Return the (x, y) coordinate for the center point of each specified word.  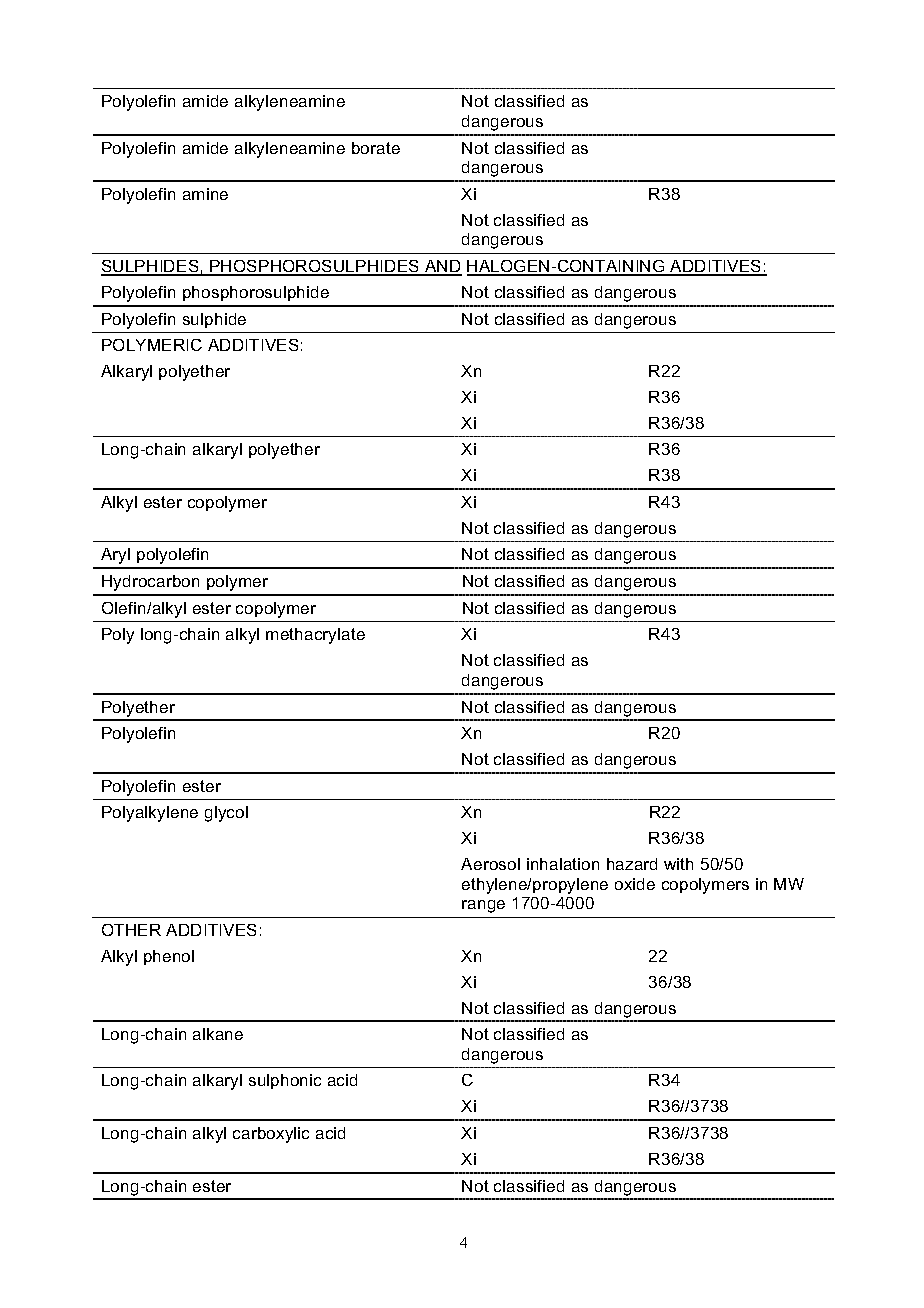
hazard (632, 864)
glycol (226, 814)
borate (376, 148)
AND (442, 267)
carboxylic (271, 1135)
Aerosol (490, 864)
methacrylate (315, 636)
